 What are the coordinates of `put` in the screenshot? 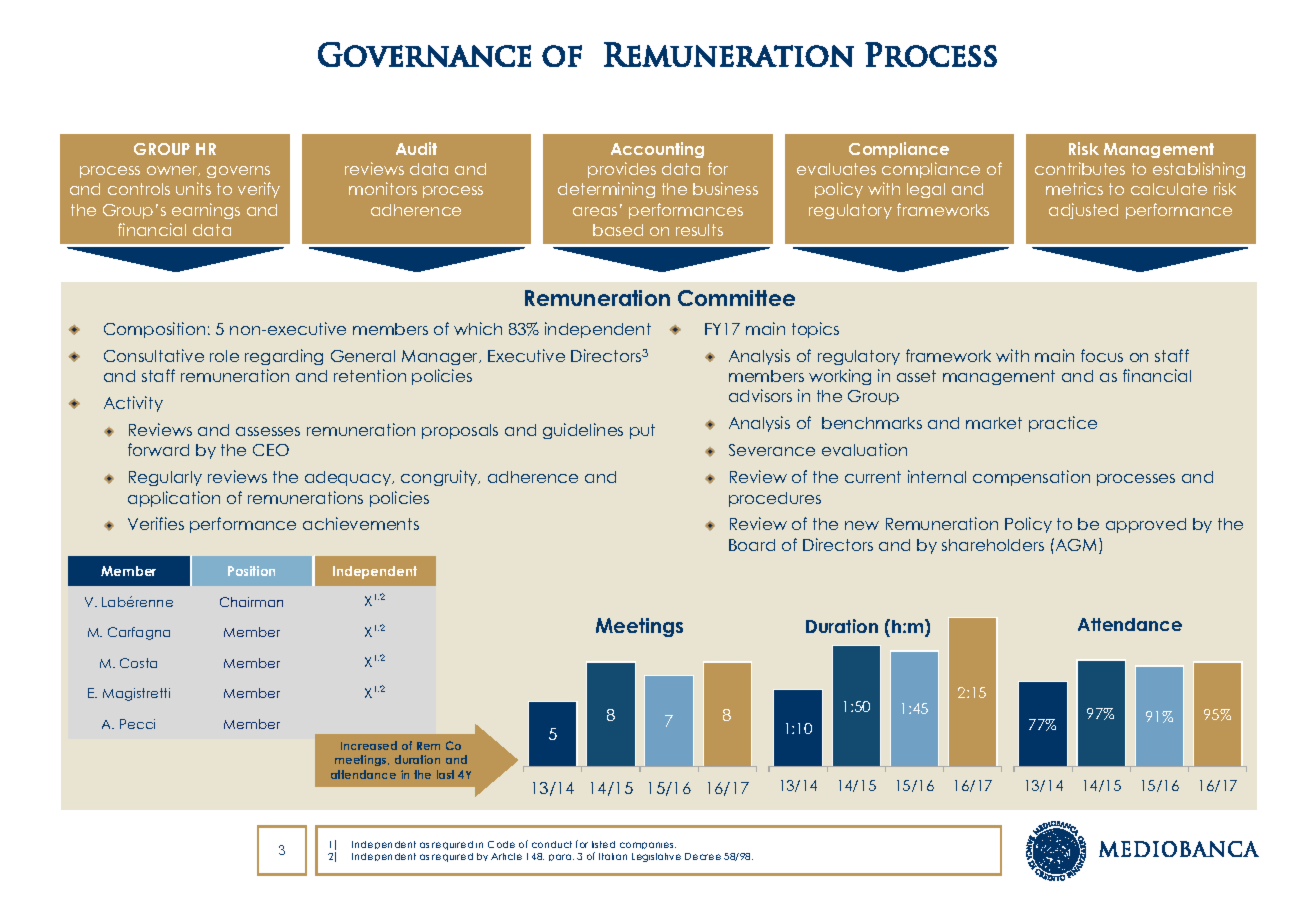 It's located at (642, 431).
